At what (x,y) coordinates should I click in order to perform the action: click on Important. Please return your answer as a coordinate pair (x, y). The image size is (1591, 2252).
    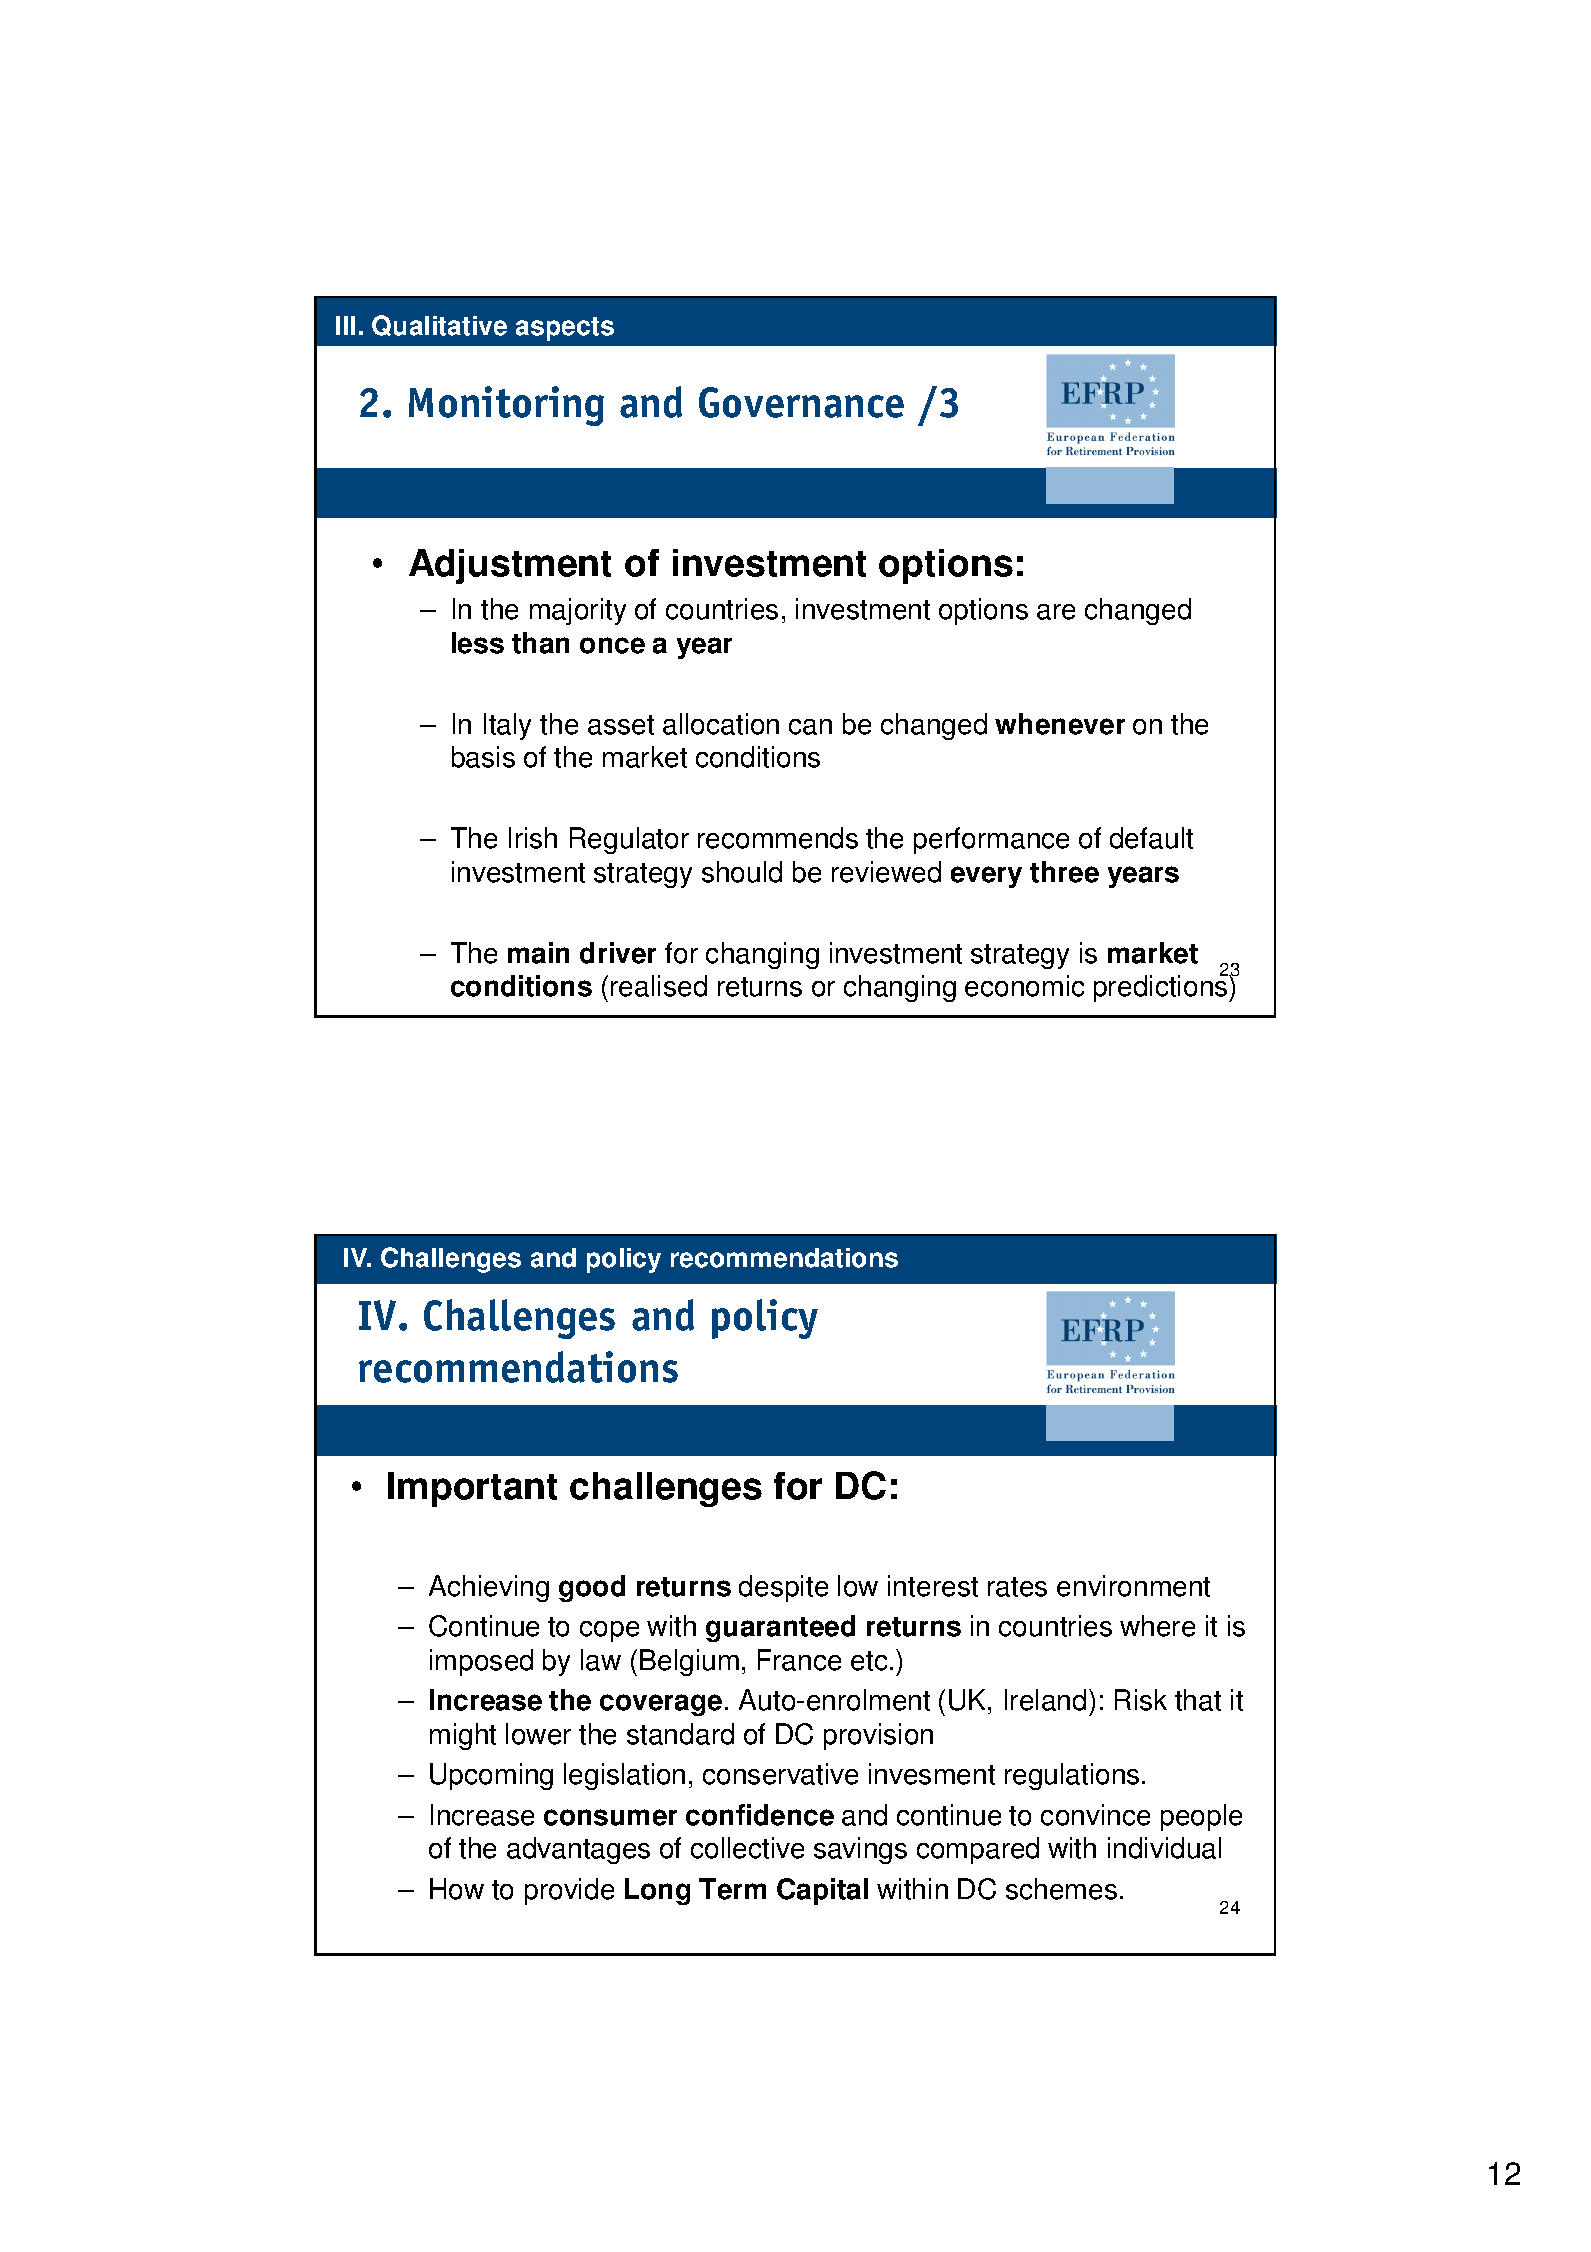
    Looking at the image, I should click on (472, 1489).
